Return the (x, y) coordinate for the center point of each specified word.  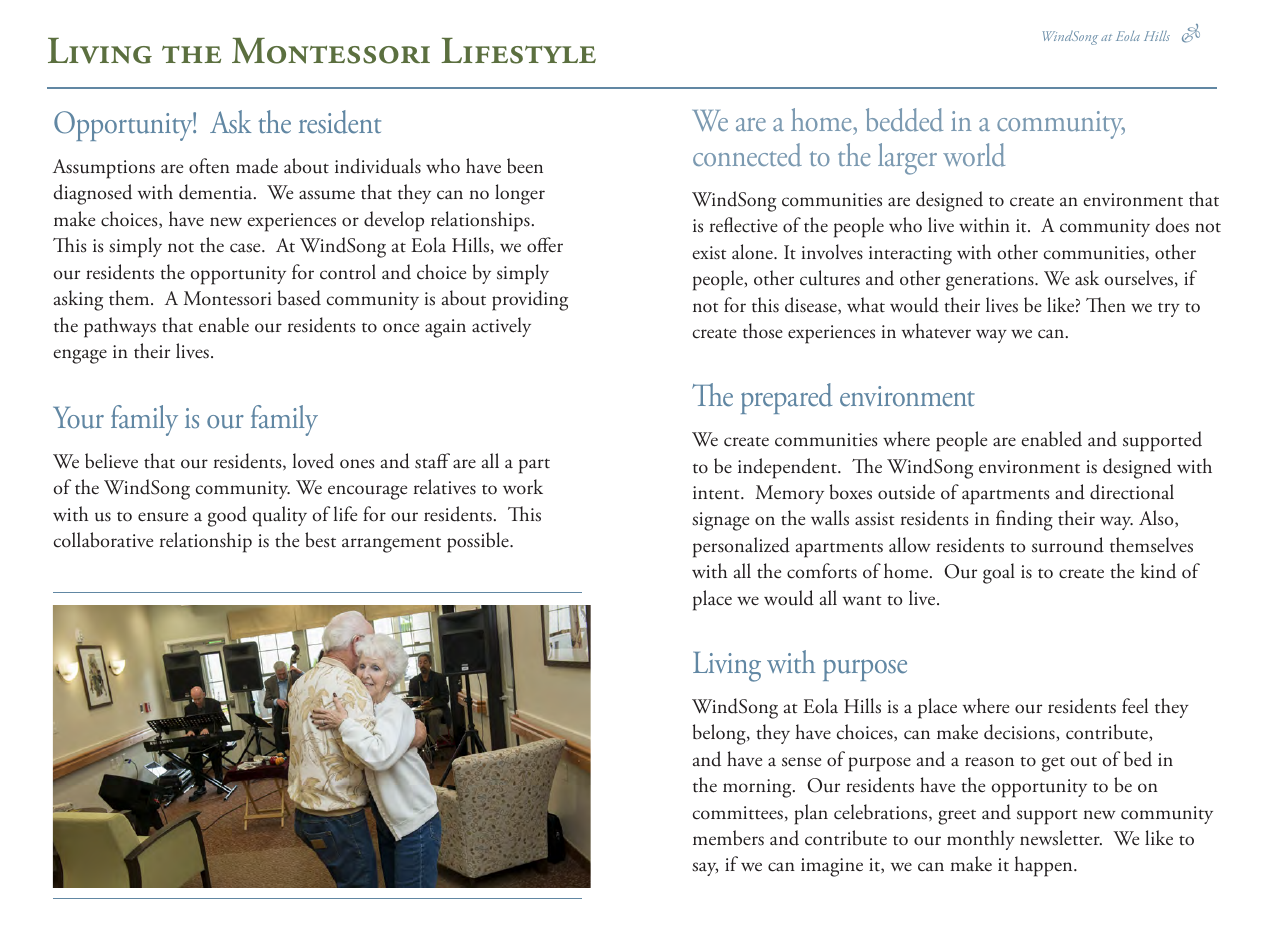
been (525, 166)
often (209, 166)
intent (717, 493)
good (227, 516)
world (974, 155)
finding (1024, 520)
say (705, 869)
